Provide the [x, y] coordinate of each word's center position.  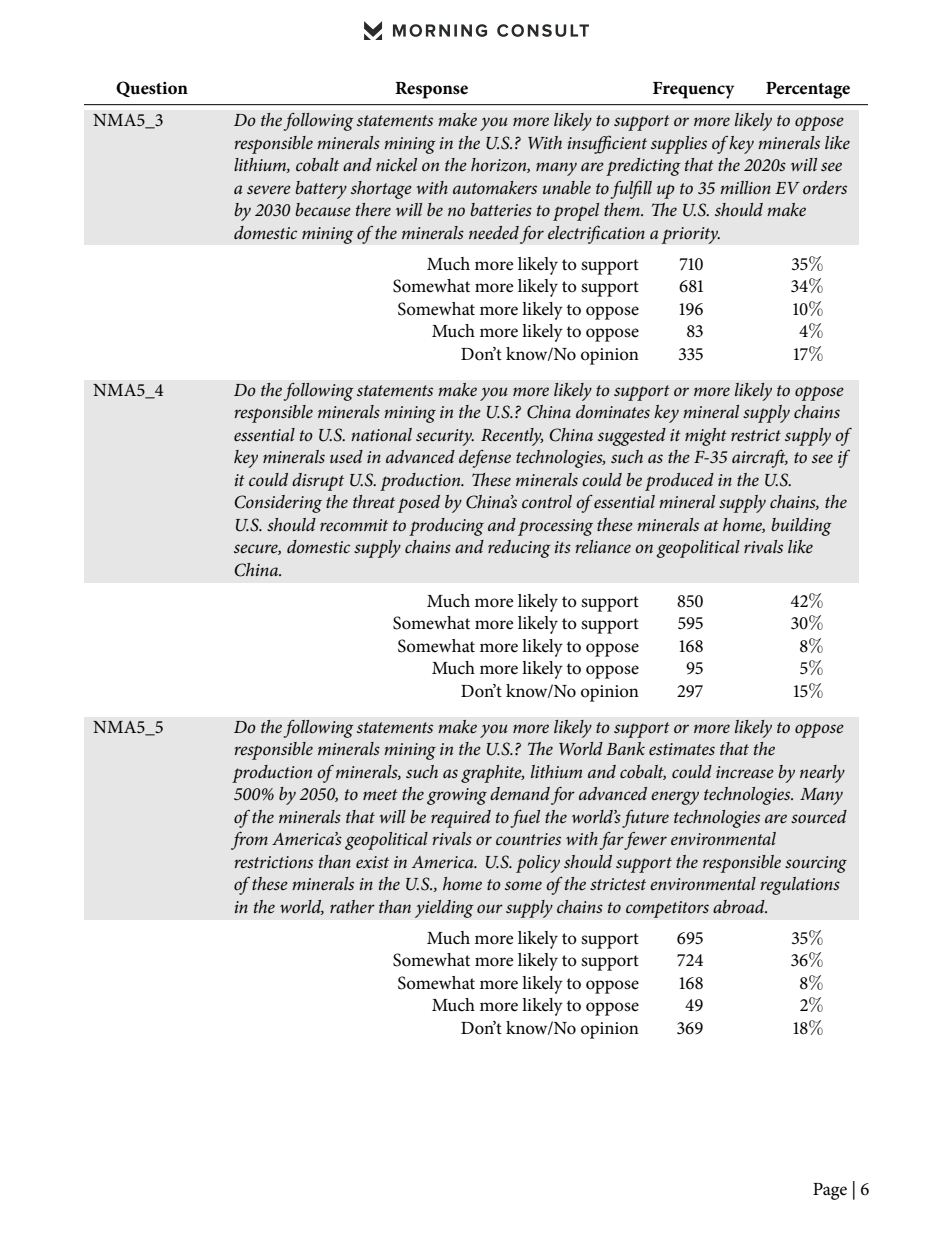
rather [352, 906]
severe [269, 189]
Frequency [693, 90]
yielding [444, 909]
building [801, 527]
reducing [519, 549]
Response [431, 90]
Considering [278, 504]
